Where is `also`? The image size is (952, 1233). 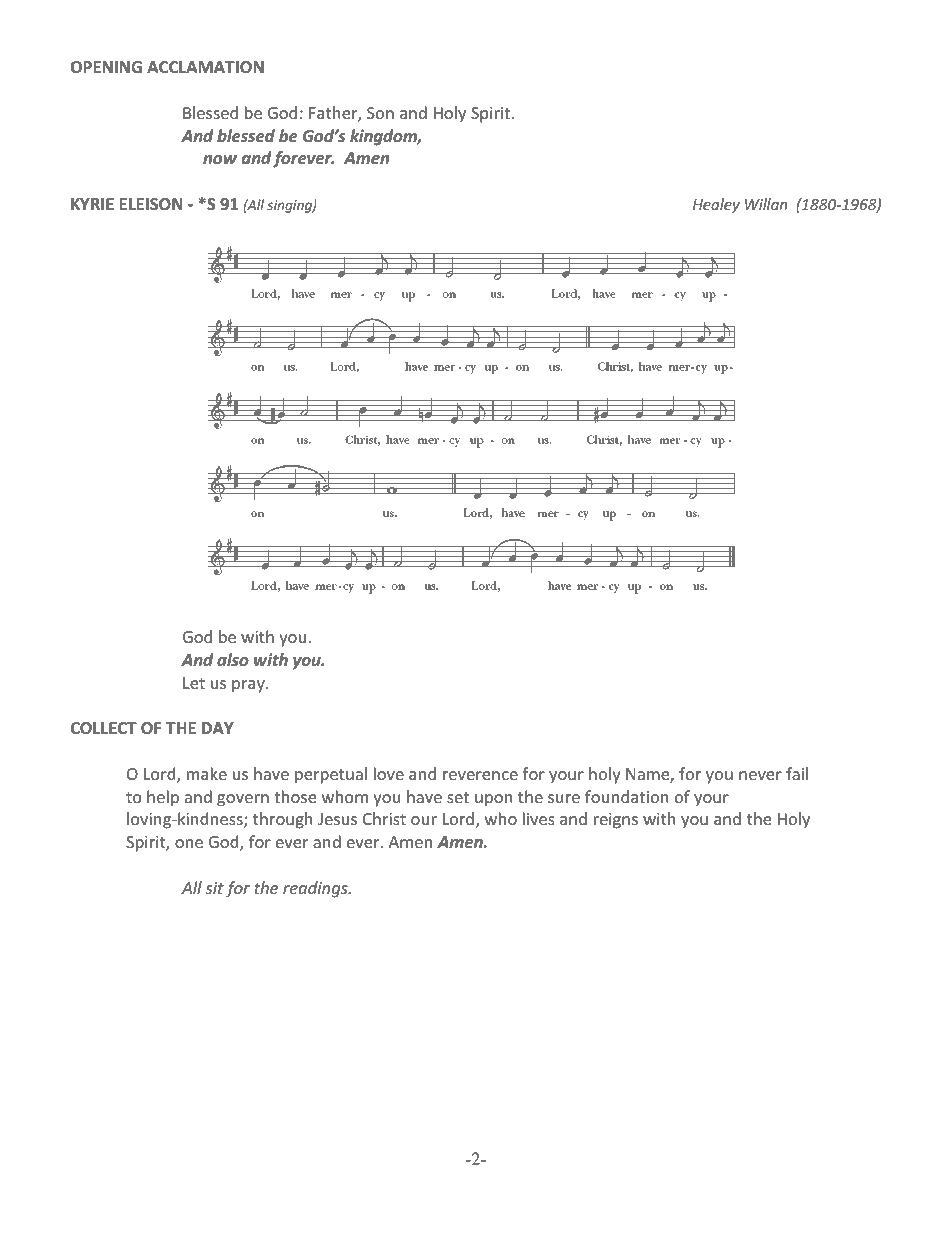
also is located at coordinates (233, 659).
